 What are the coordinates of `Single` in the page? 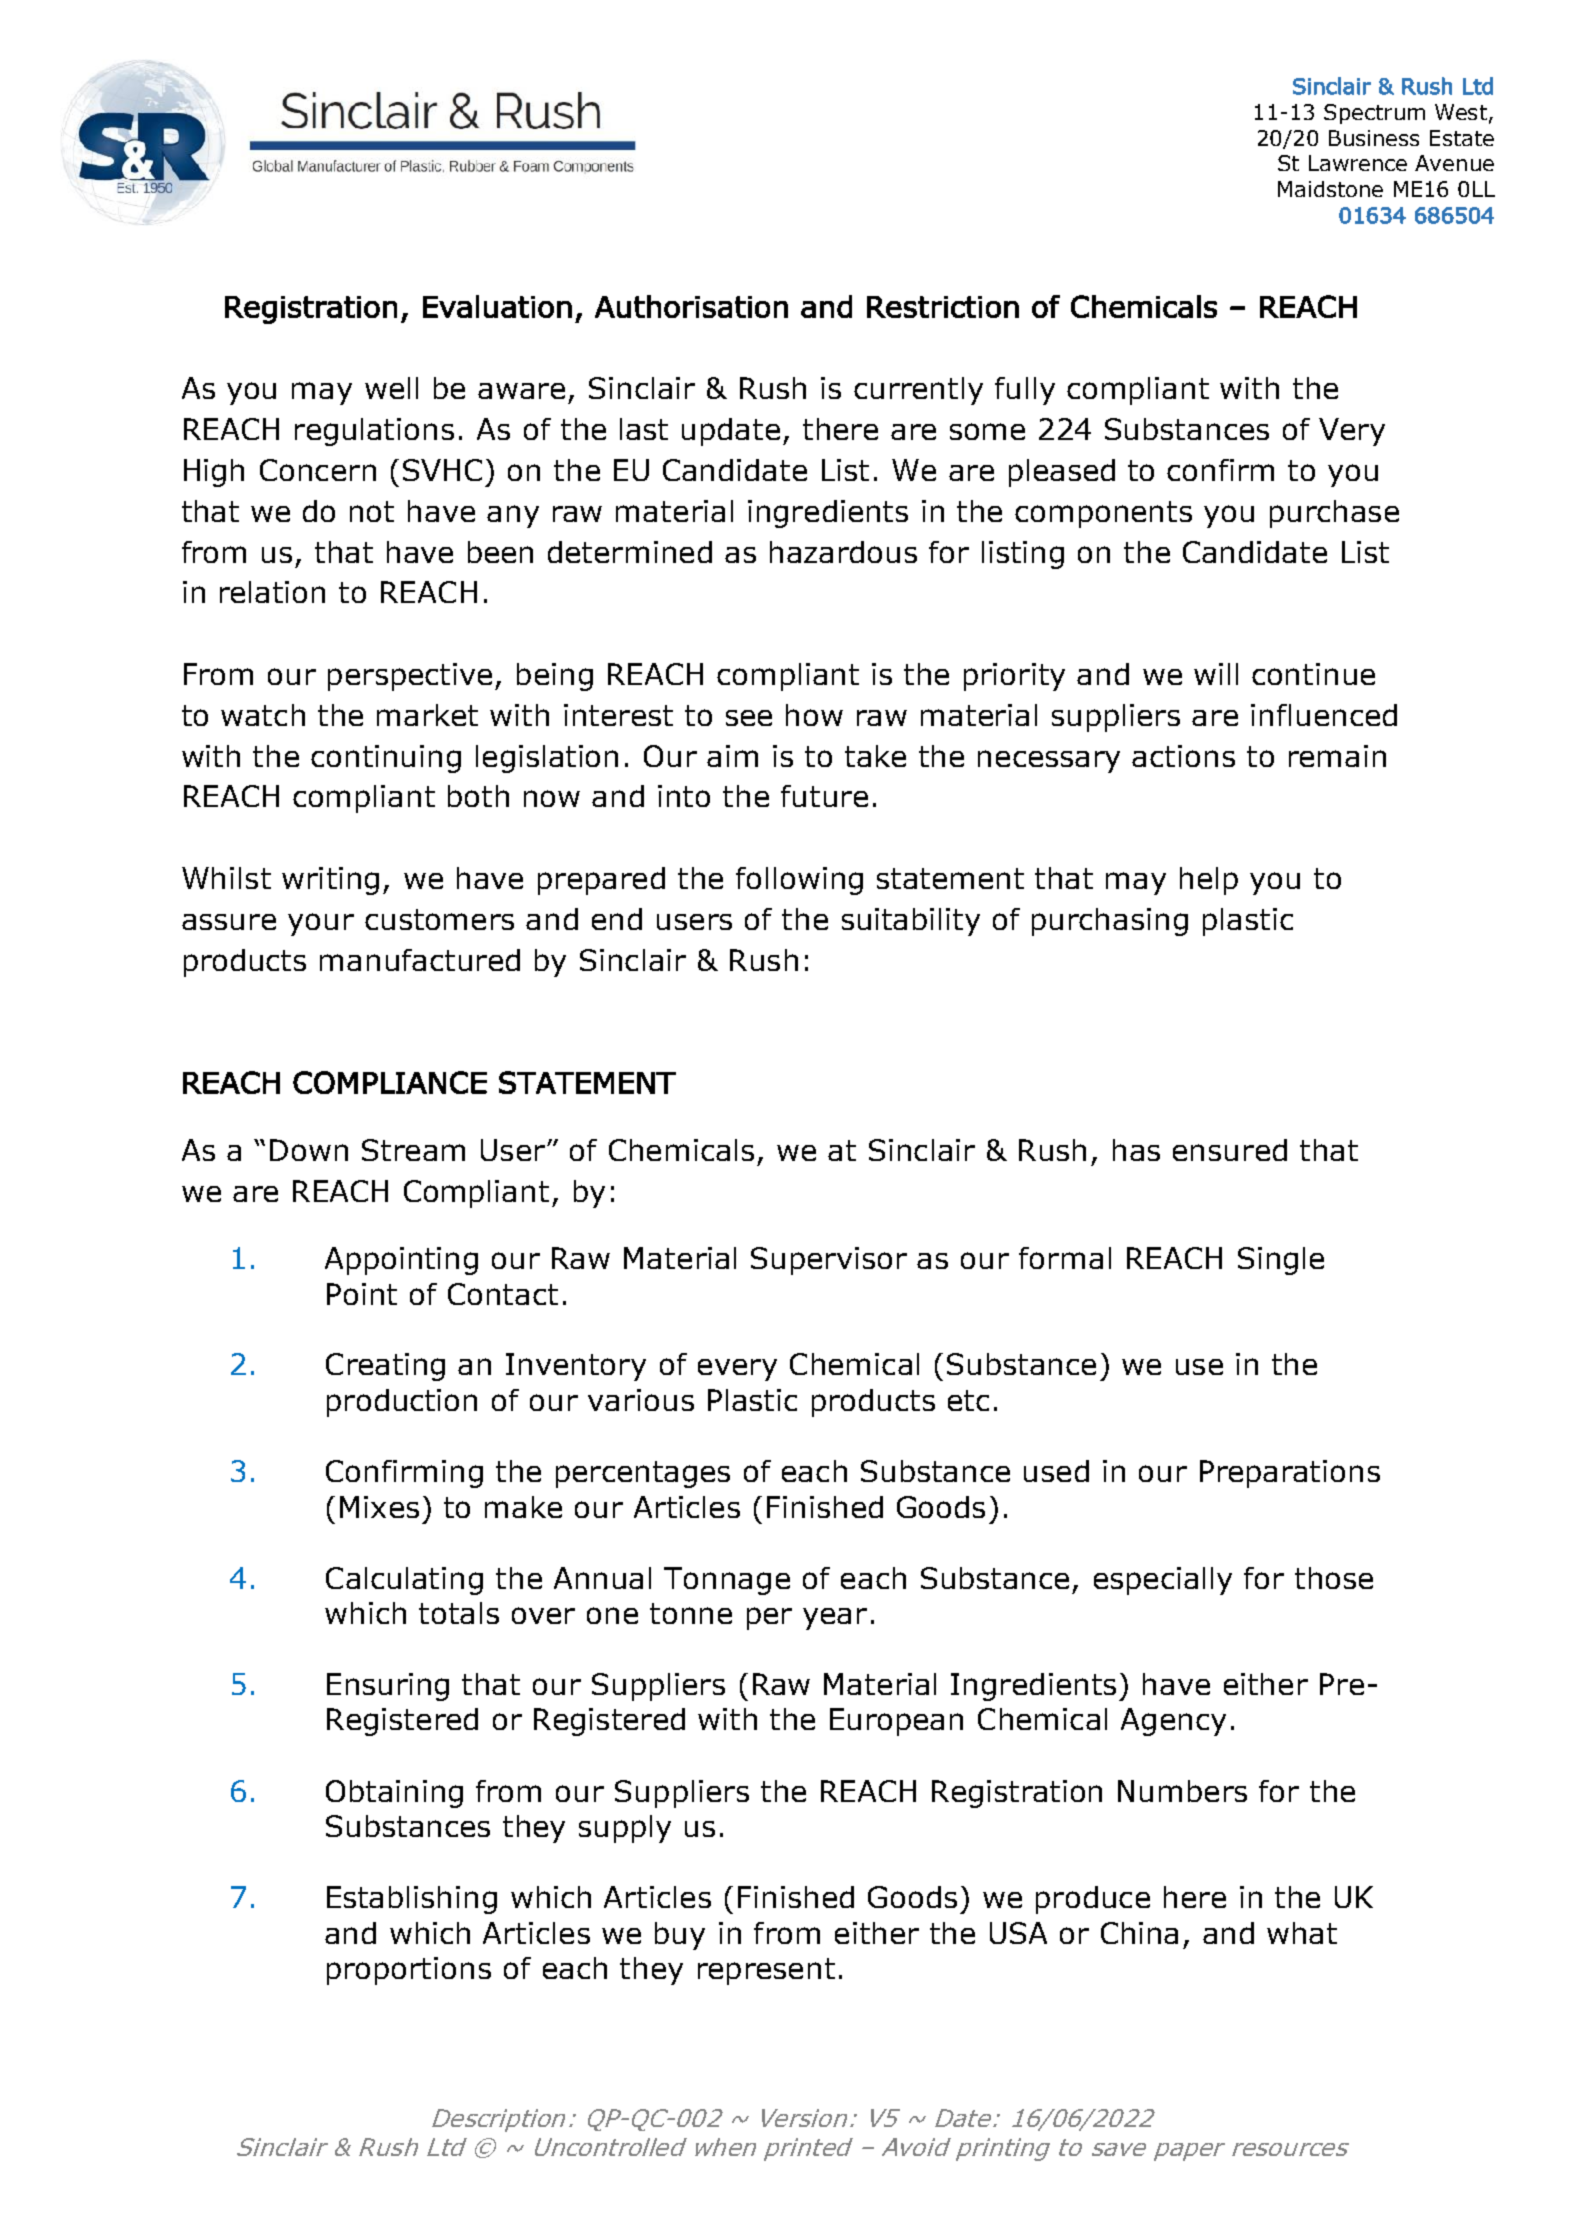 It's located at (1281, 1261).
